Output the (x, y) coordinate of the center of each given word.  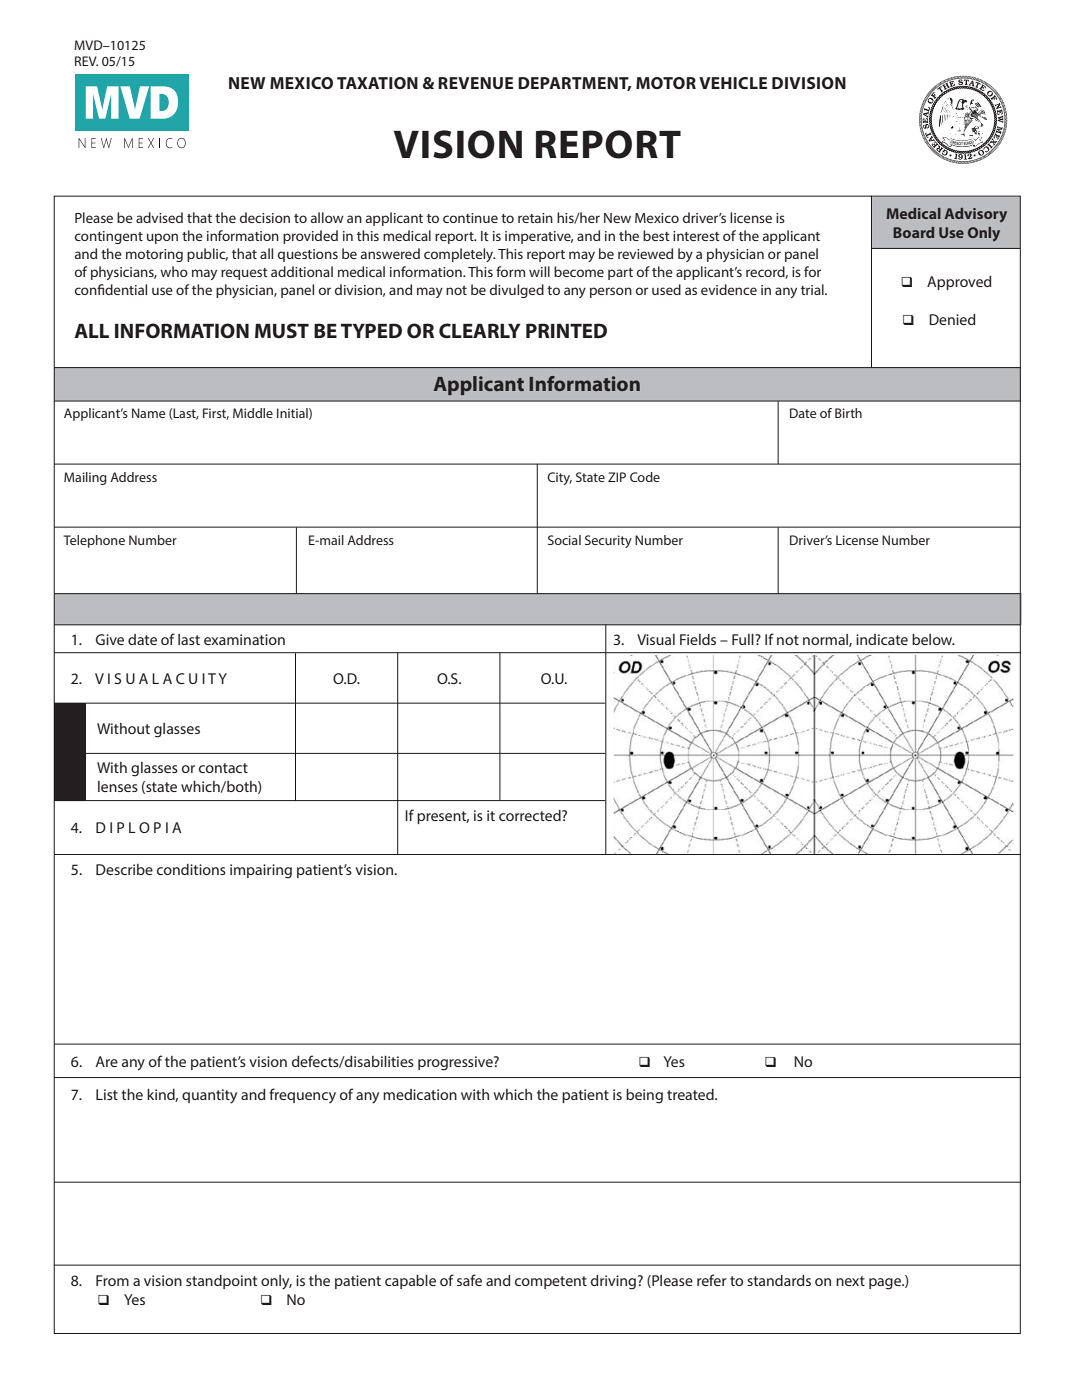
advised (159, 217)
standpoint (221, 1282)
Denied (952, 319)
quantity (209, 1096)
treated (691, 1094)
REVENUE (475, 83)
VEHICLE (733, 83)
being (644, 1096)
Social (564, 540)
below (933, 639)
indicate (882, 639)
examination (244, 639)
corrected (531, 815)
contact (223, 768)
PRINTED (566, 330)
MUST (282, 331)
